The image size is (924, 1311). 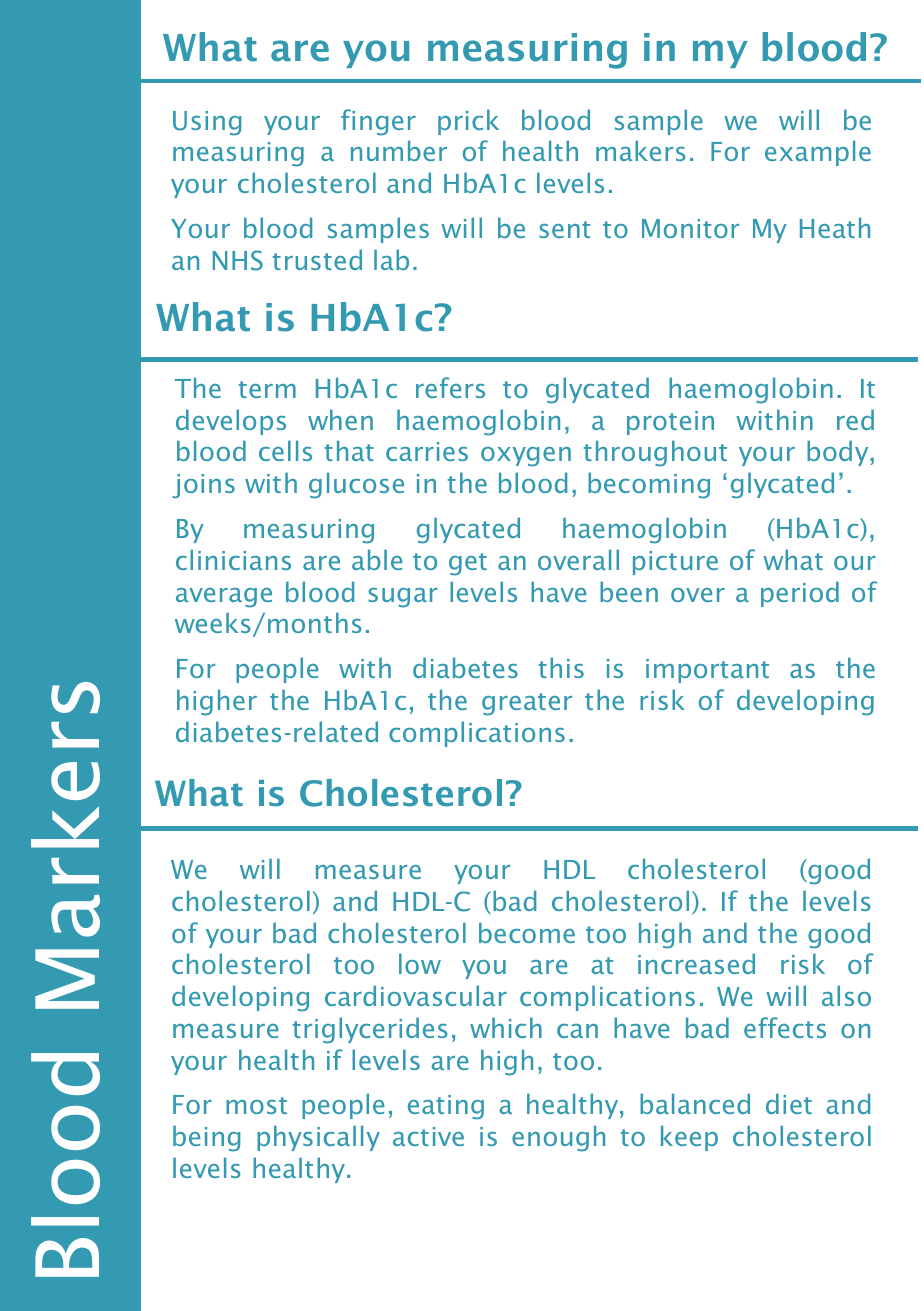 I want to click on period, so click(x=800, y=594).
